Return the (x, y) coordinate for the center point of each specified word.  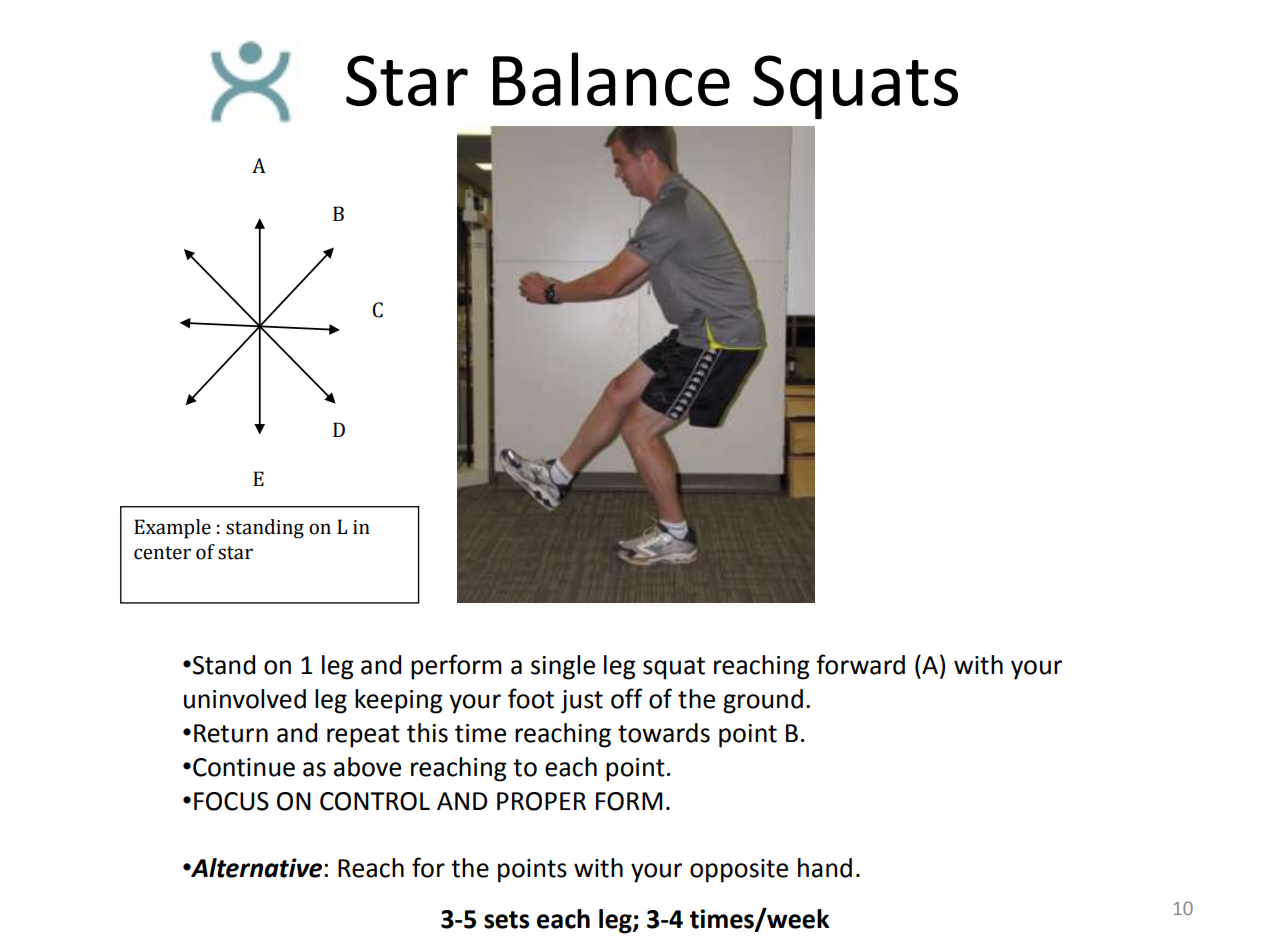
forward (860, 664)
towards (664, 733)
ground (763, 701)
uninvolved (245, 699)
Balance (611, 79)
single (563, 667)
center (162, 553)
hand (825, 868)
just (582, 702)
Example (172, 529)
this (427, 733)
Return (231, 733)
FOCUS (231, 801)
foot (531, 698)
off (627, 698)
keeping (398, 701)
